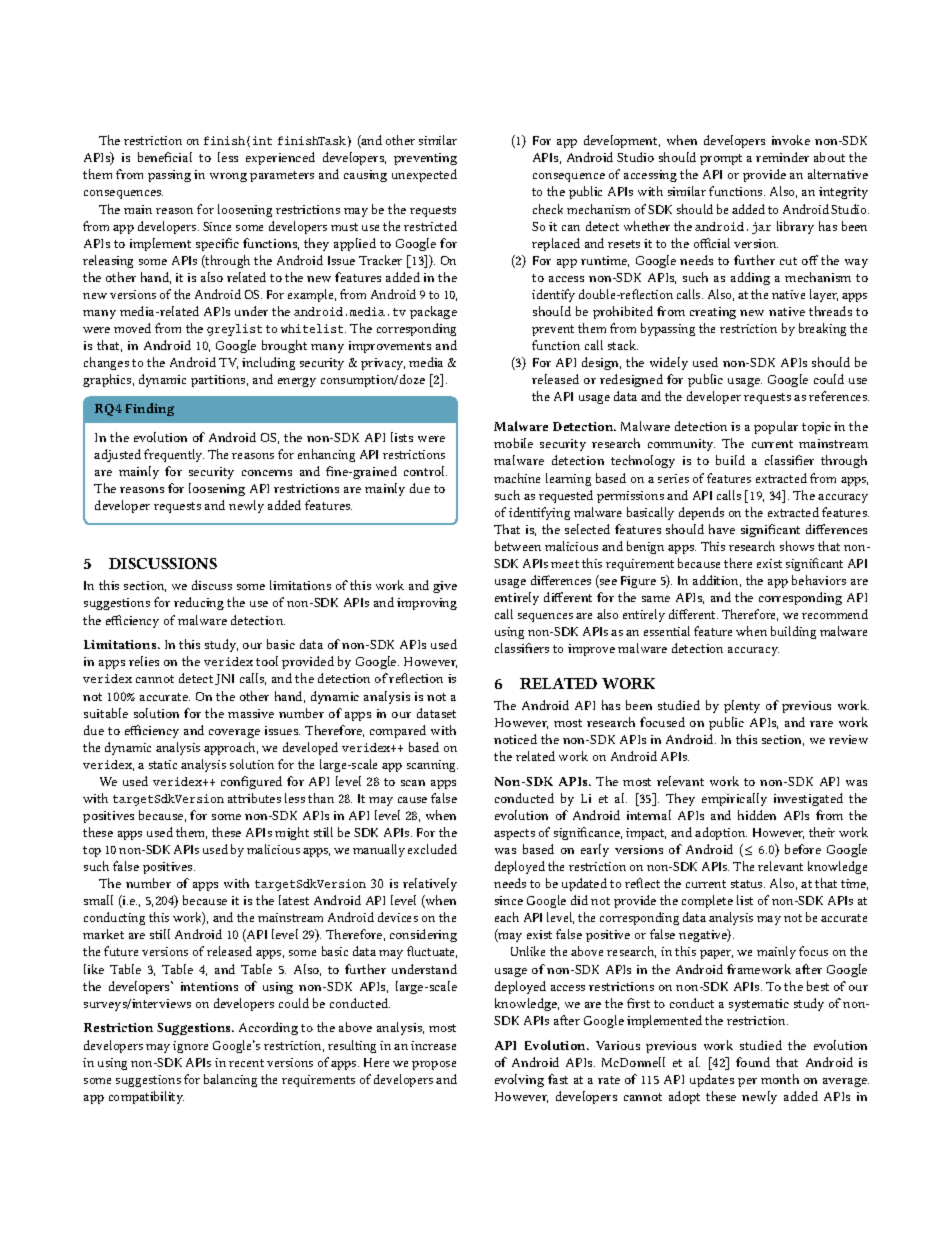 The height and width of the screenshot is (1233, 952). What do you see at coordinates (174, 455) in the screenshot?
I see `frequently` at bounding box center [174, 455].
